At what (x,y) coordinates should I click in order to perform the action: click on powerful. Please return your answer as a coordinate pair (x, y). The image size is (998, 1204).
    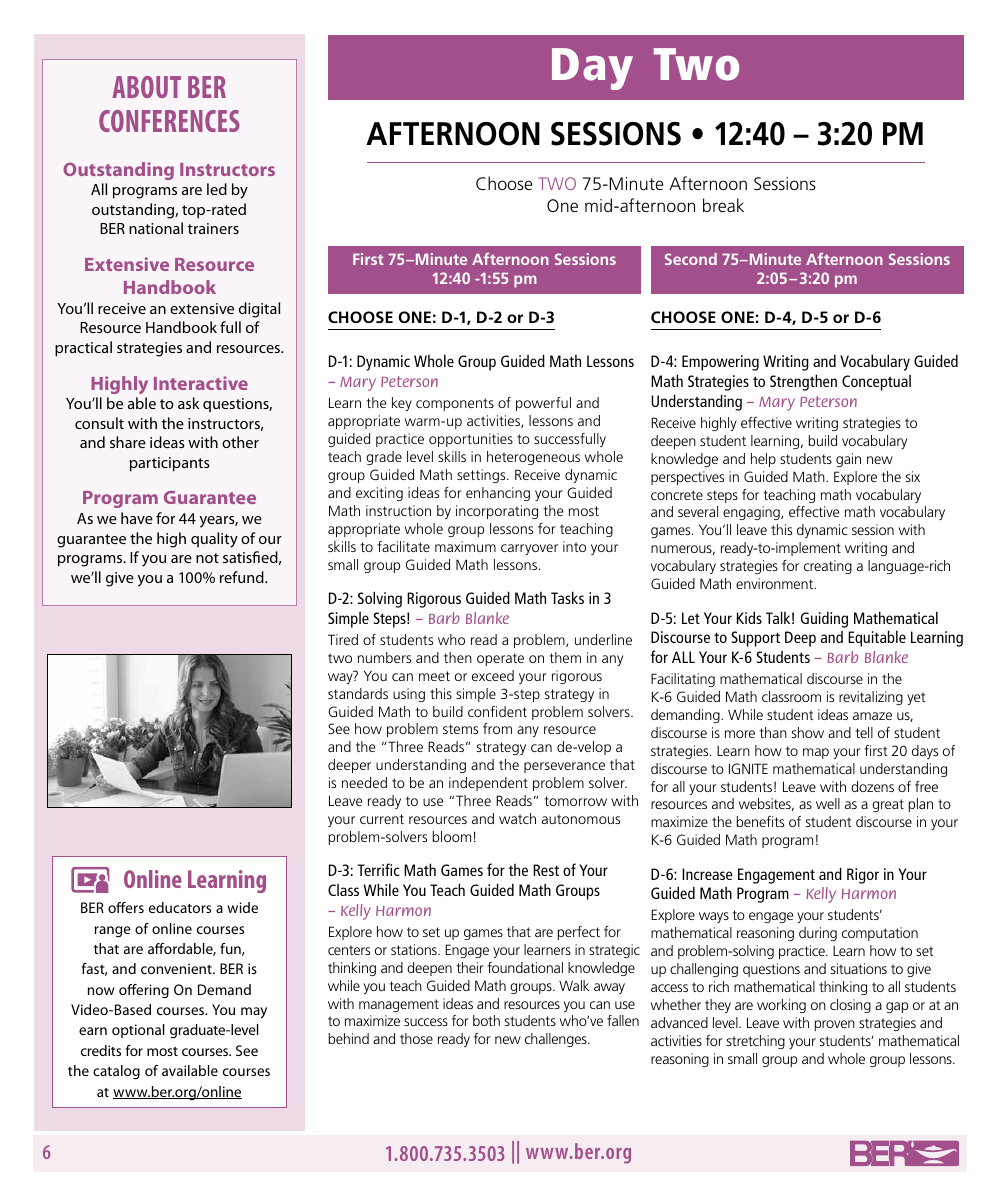
    Looking at the image, I should click on (543, 404).
